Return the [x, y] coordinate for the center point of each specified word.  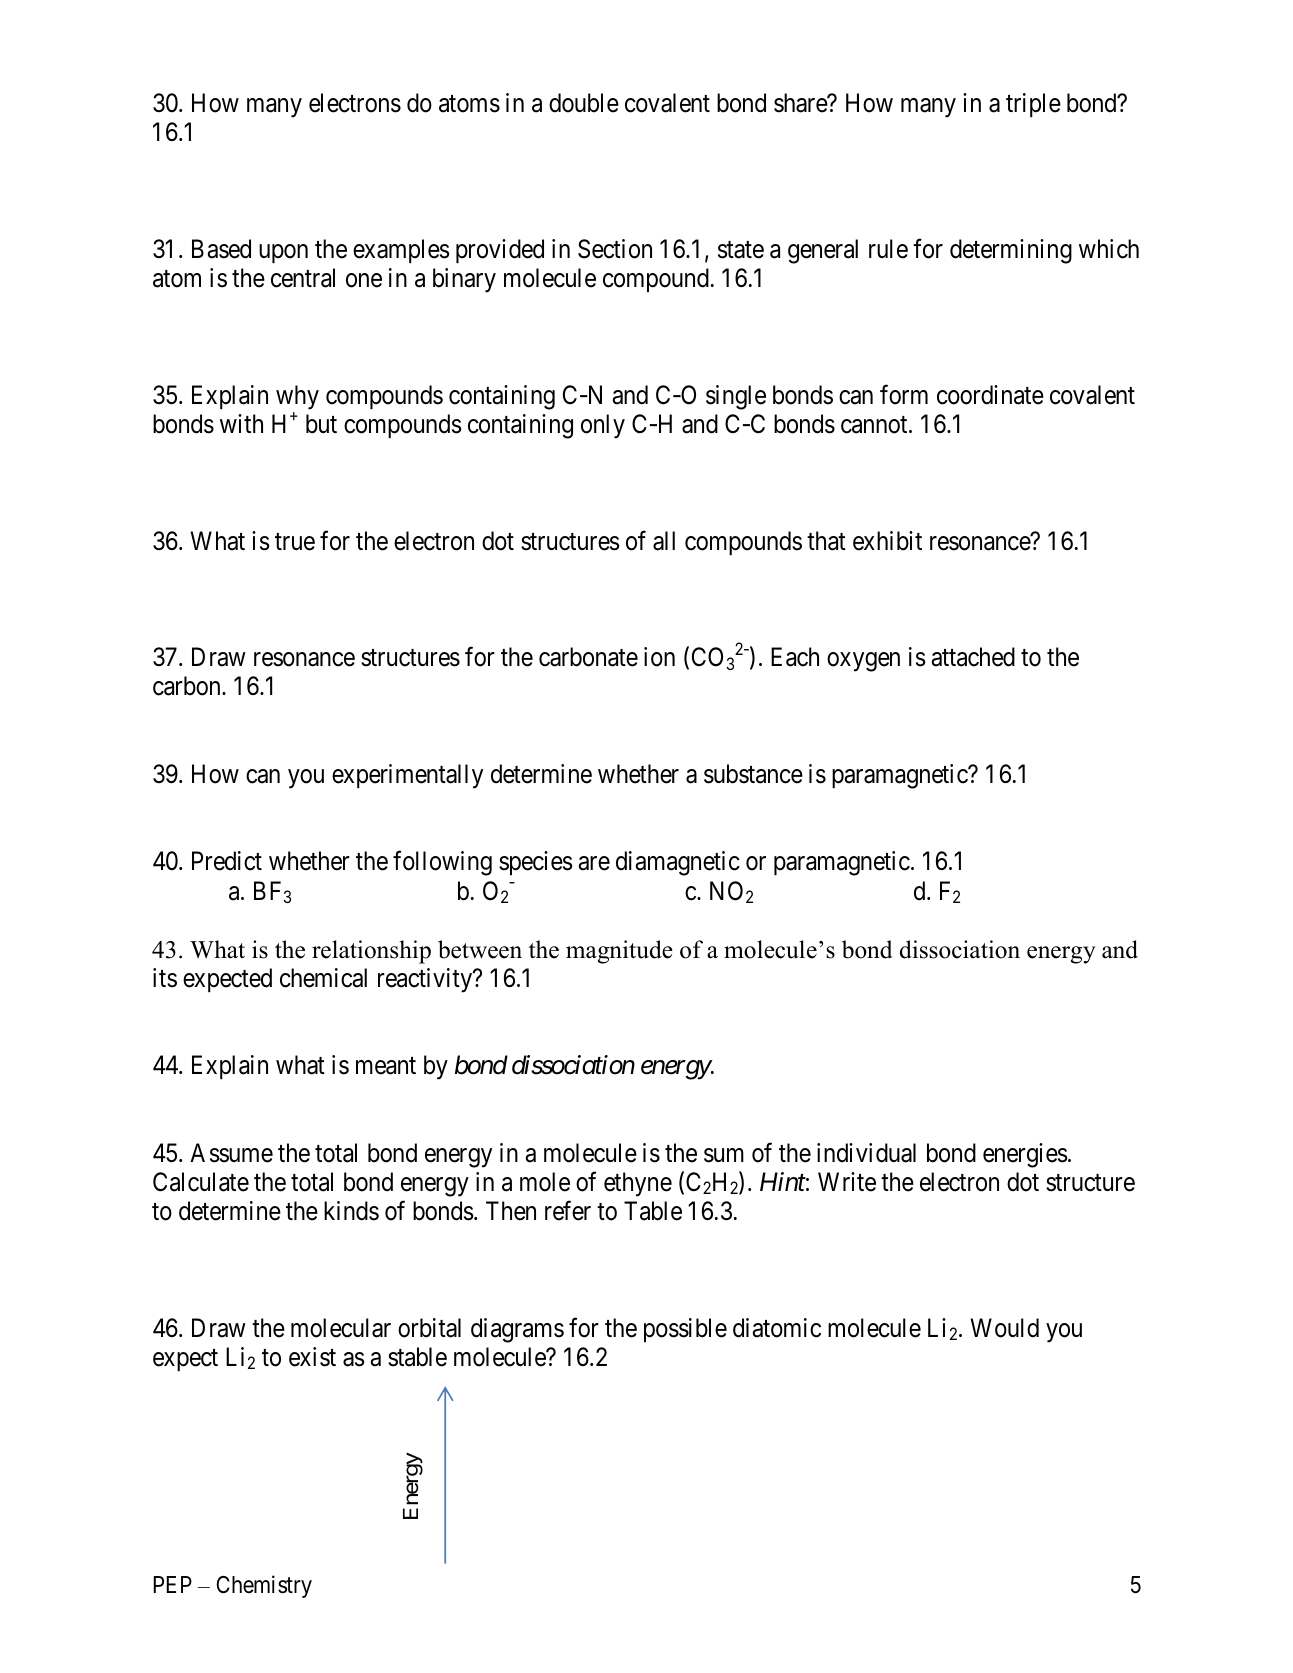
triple [1033, 105]
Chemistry [264, 1586]
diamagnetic [678, 863]
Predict [227, 861]
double [584, 103]
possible [685, 1330]
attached [973, 657]
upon [283, 253]
